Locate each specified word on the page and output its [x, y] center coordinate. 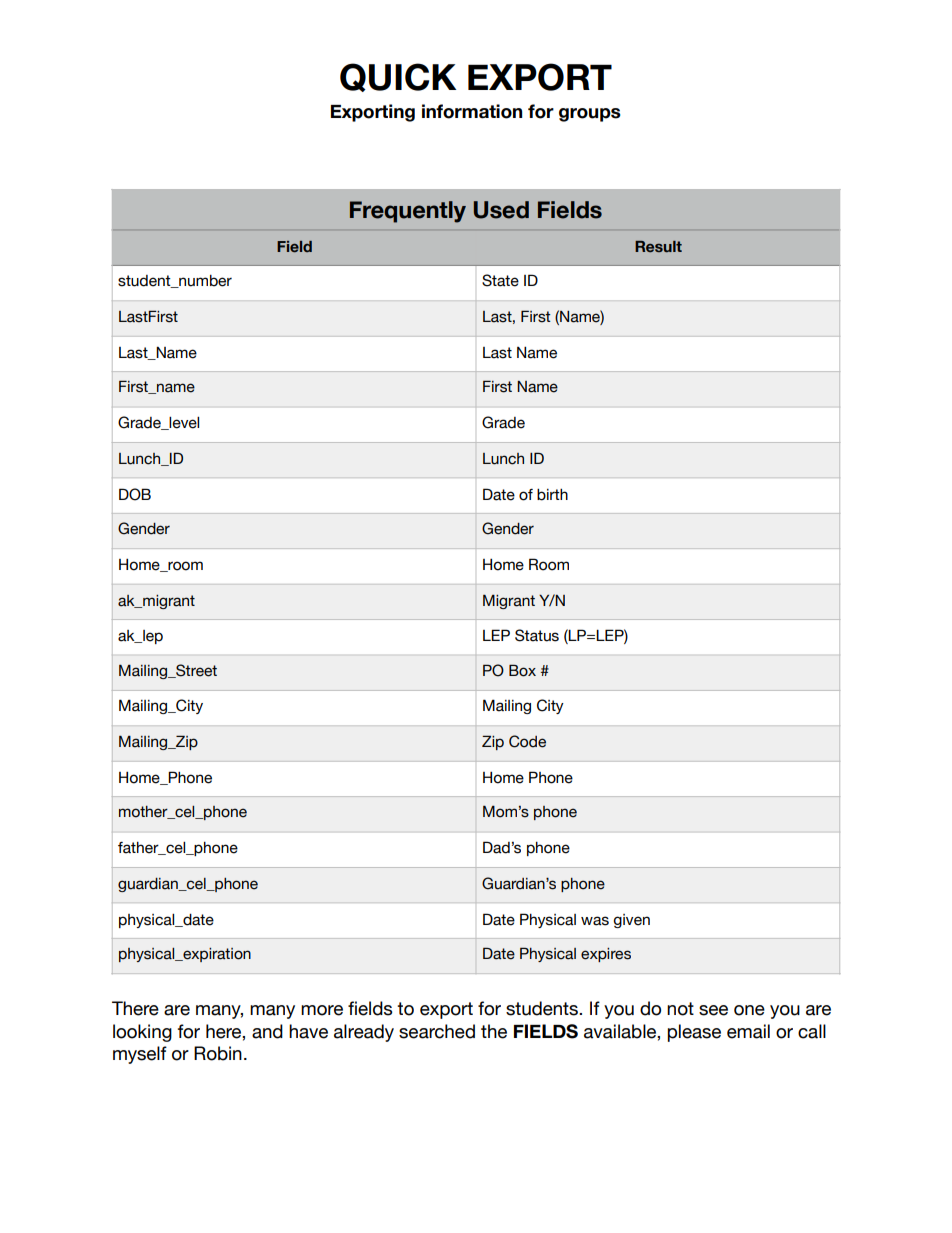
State [500, 280]
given [632, 921]
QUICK [398, 77]
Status [537, 635]
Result [658, 246]
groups [590, 115]
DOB [135, 494]
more [322, 1010]
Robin [218, 1053]
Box [522, 670]
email [748, 1031]
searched [437, 1031]
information [472, 111]
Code [527, 741]
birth [552, 495]
